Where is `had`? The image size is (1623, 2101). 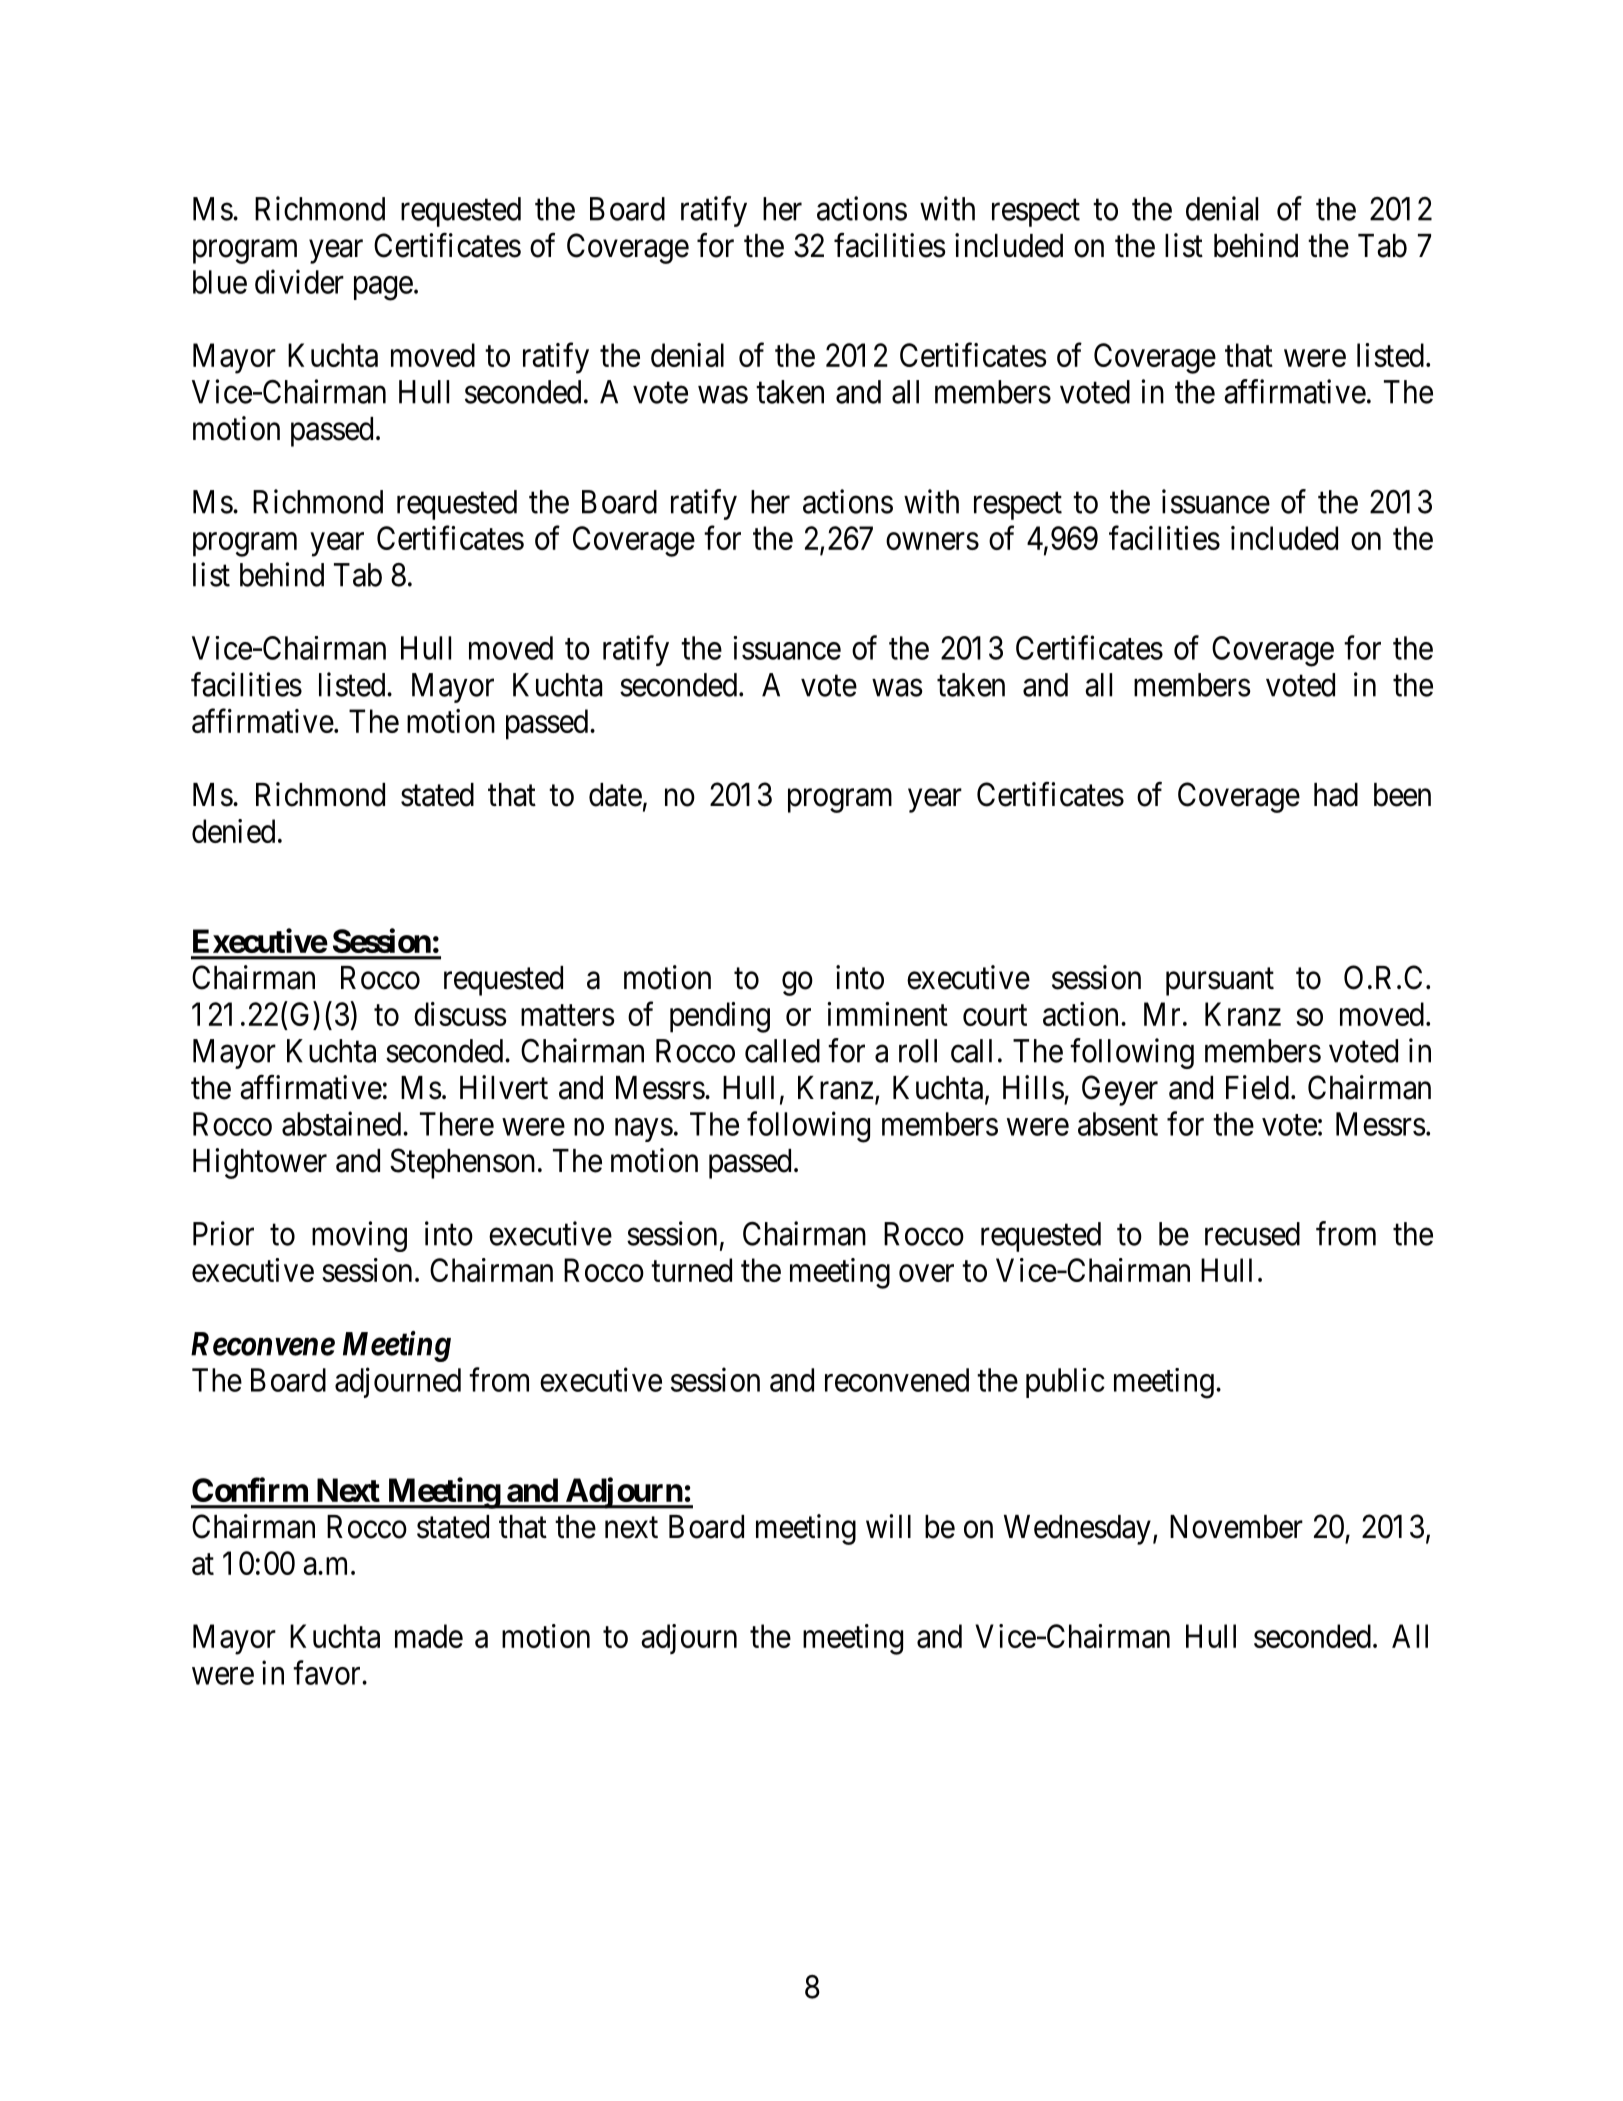 had is located at coordinates (1336, 795).
